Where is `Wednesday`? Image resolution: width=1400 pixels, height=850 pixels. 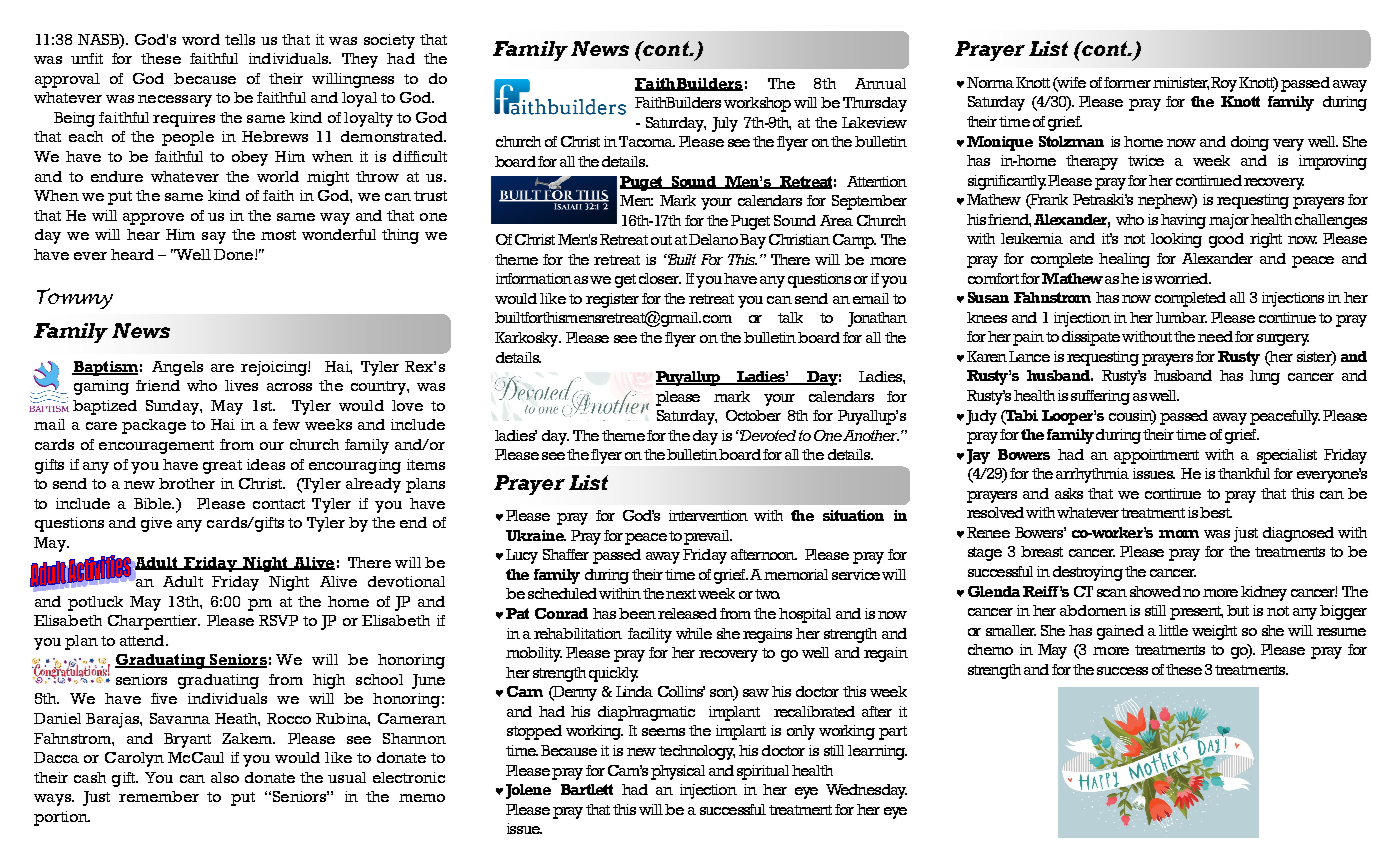 Wednesday is located at coordinates (866, 791).
